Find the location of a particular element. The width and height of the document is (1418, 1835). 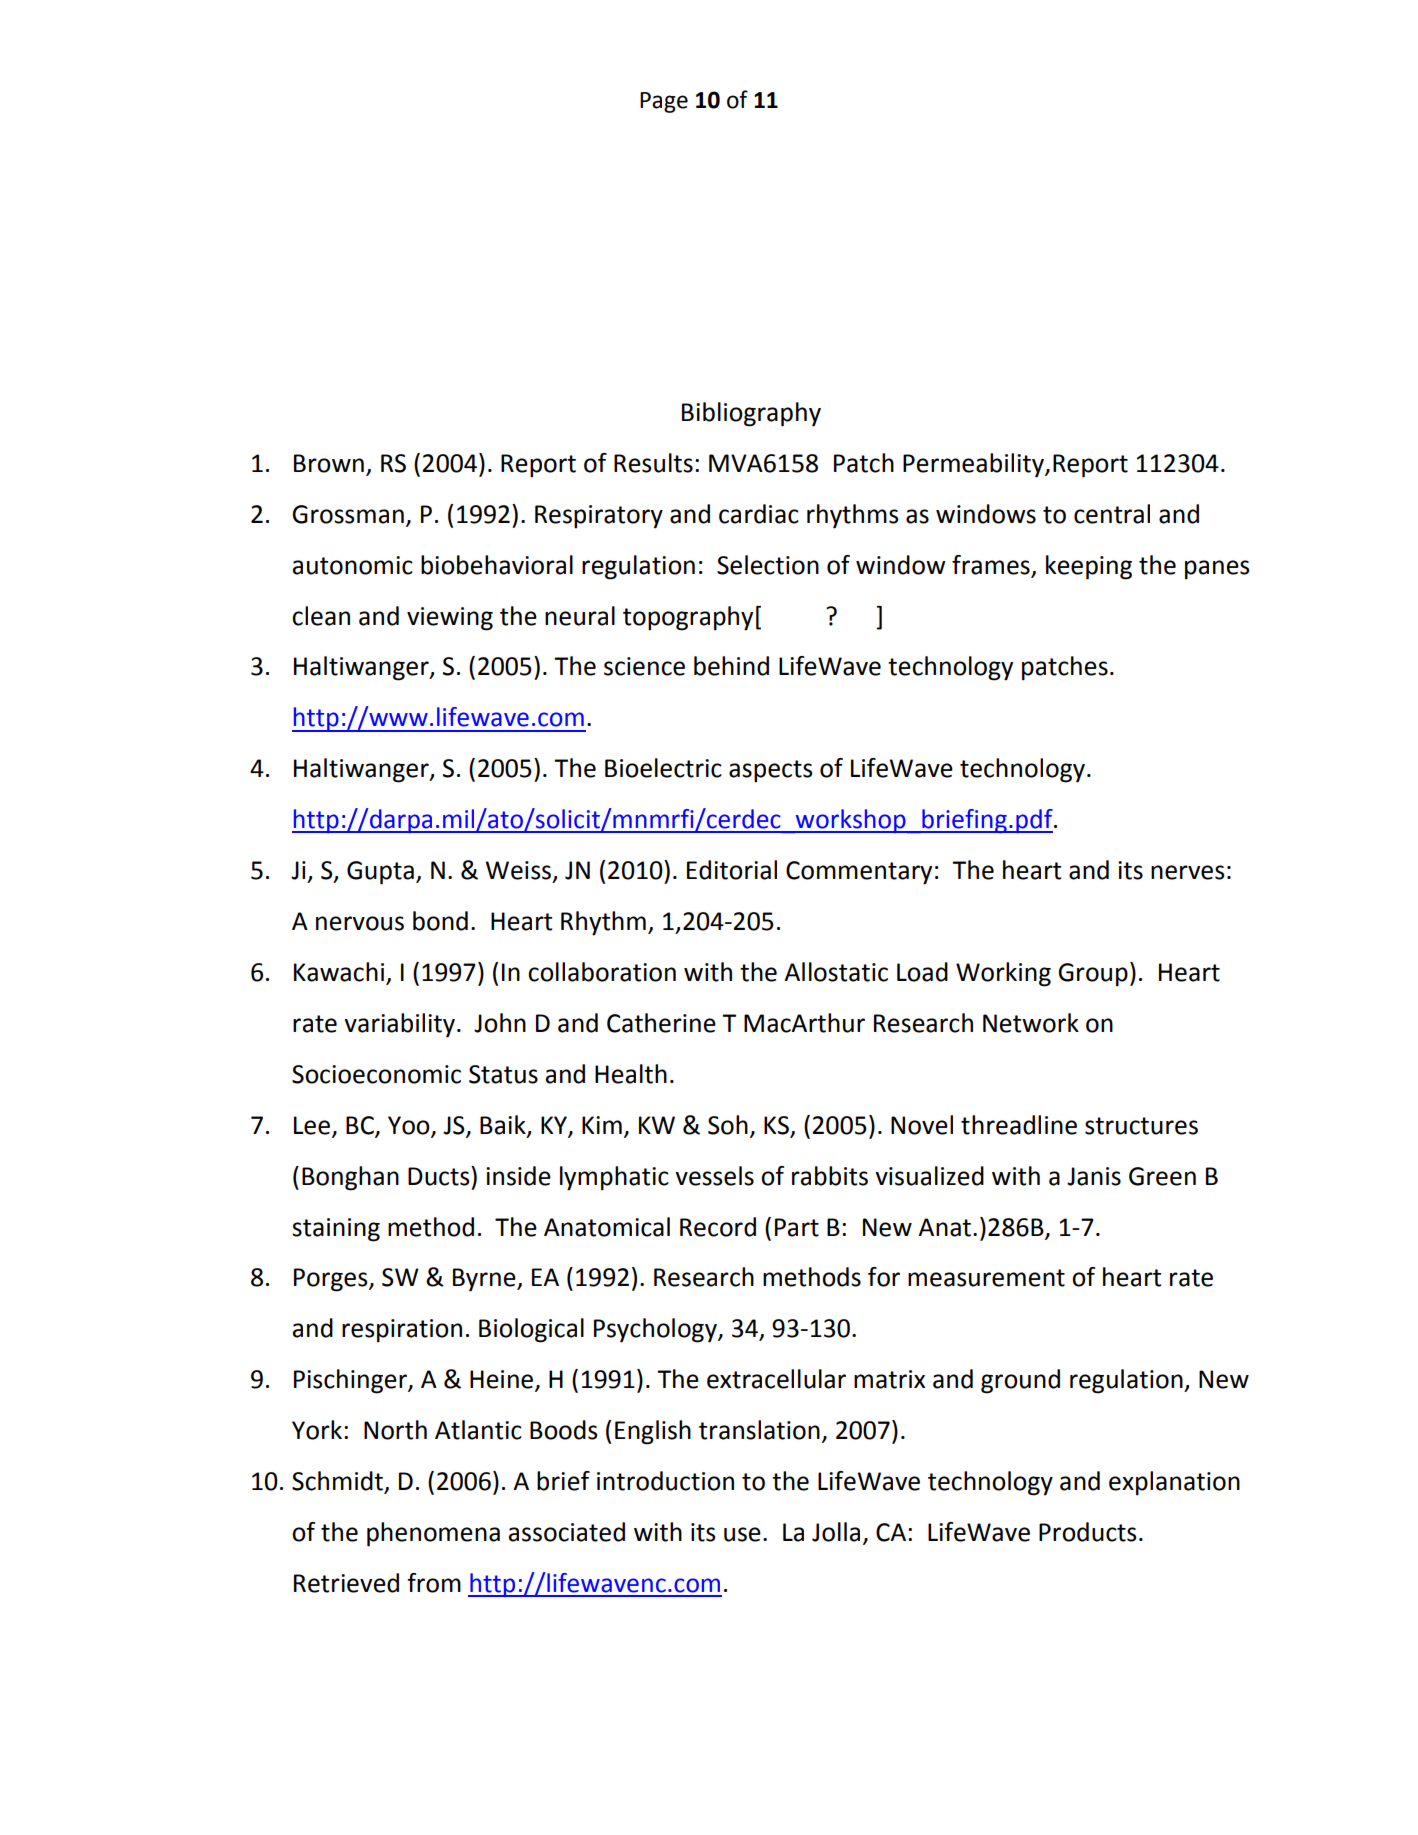

central is located at coordinates (1112, 514).
